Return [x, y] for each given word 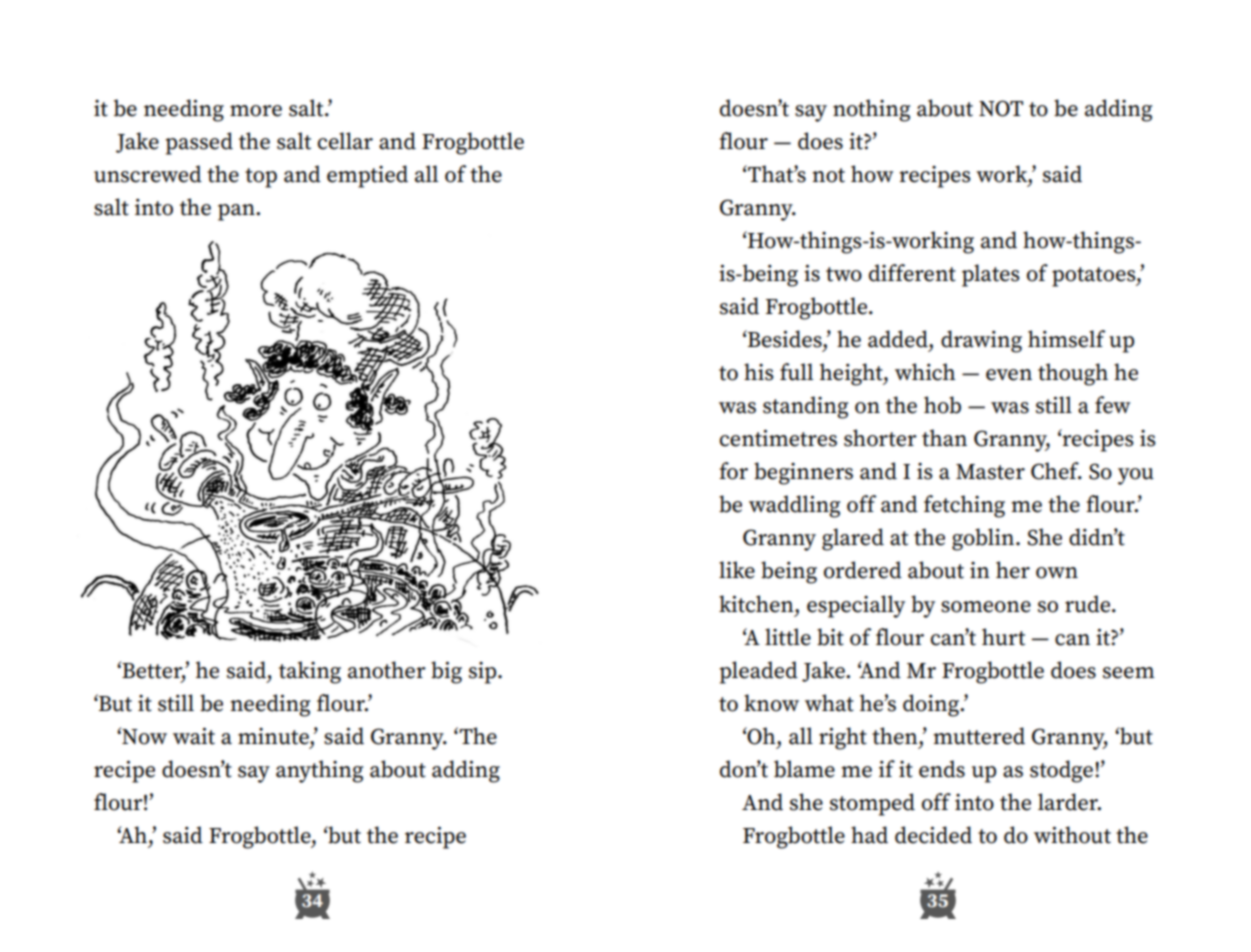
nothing [871, 110]
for [733, 471]
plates [991, 275]
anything [319, 771]
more [256, 111]
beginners [803, 473]
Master [990, 472]
